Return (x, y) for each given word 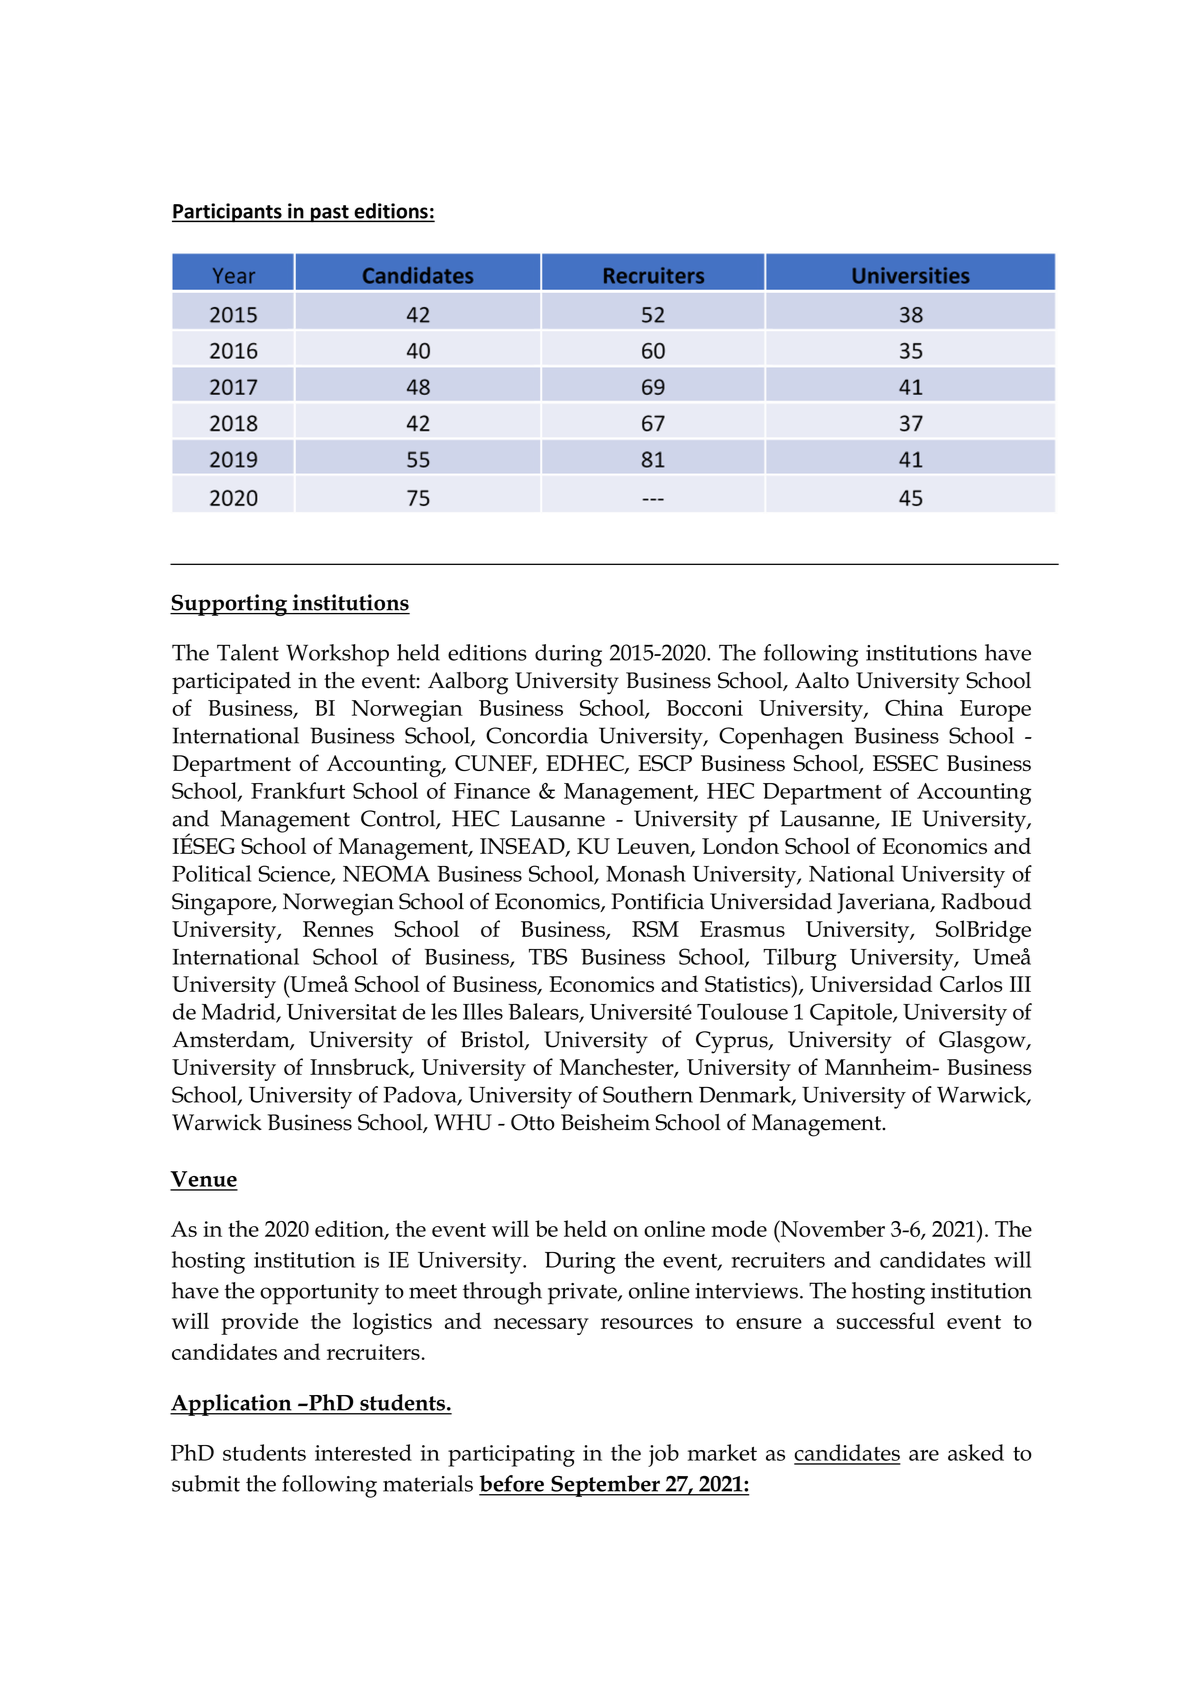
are (924, 1455)
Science (295, 874)
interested (363, 1452)
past (329, 214)
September (605, 1486)
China (914, 707)
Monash (646, 873)
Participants (228, 213)
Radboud (986, 901)
